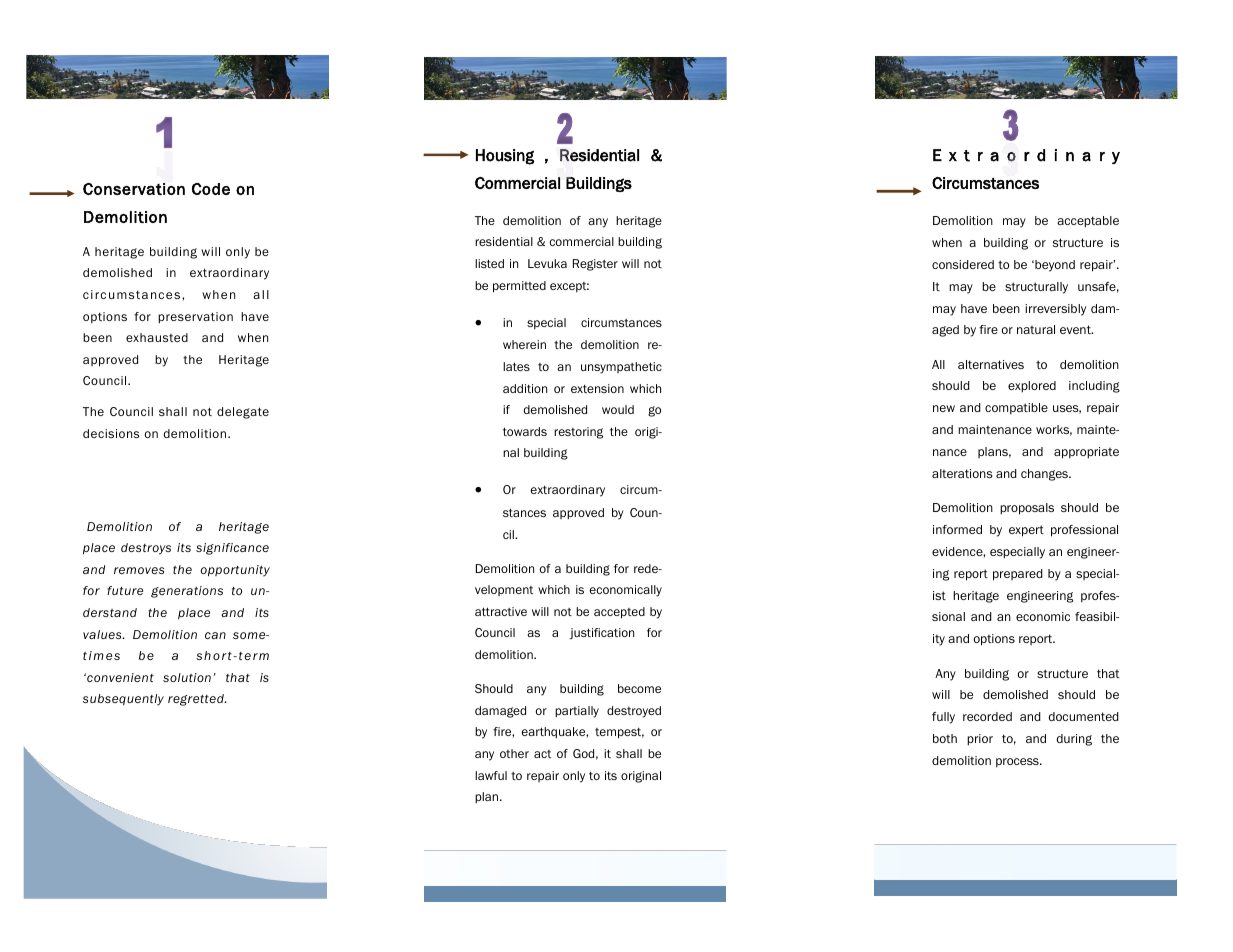 The height and width of the page is (952, 1233). What do you see at coordinates (187, 592) in the page?
I see `generations` at bounding box center [187, 592].
